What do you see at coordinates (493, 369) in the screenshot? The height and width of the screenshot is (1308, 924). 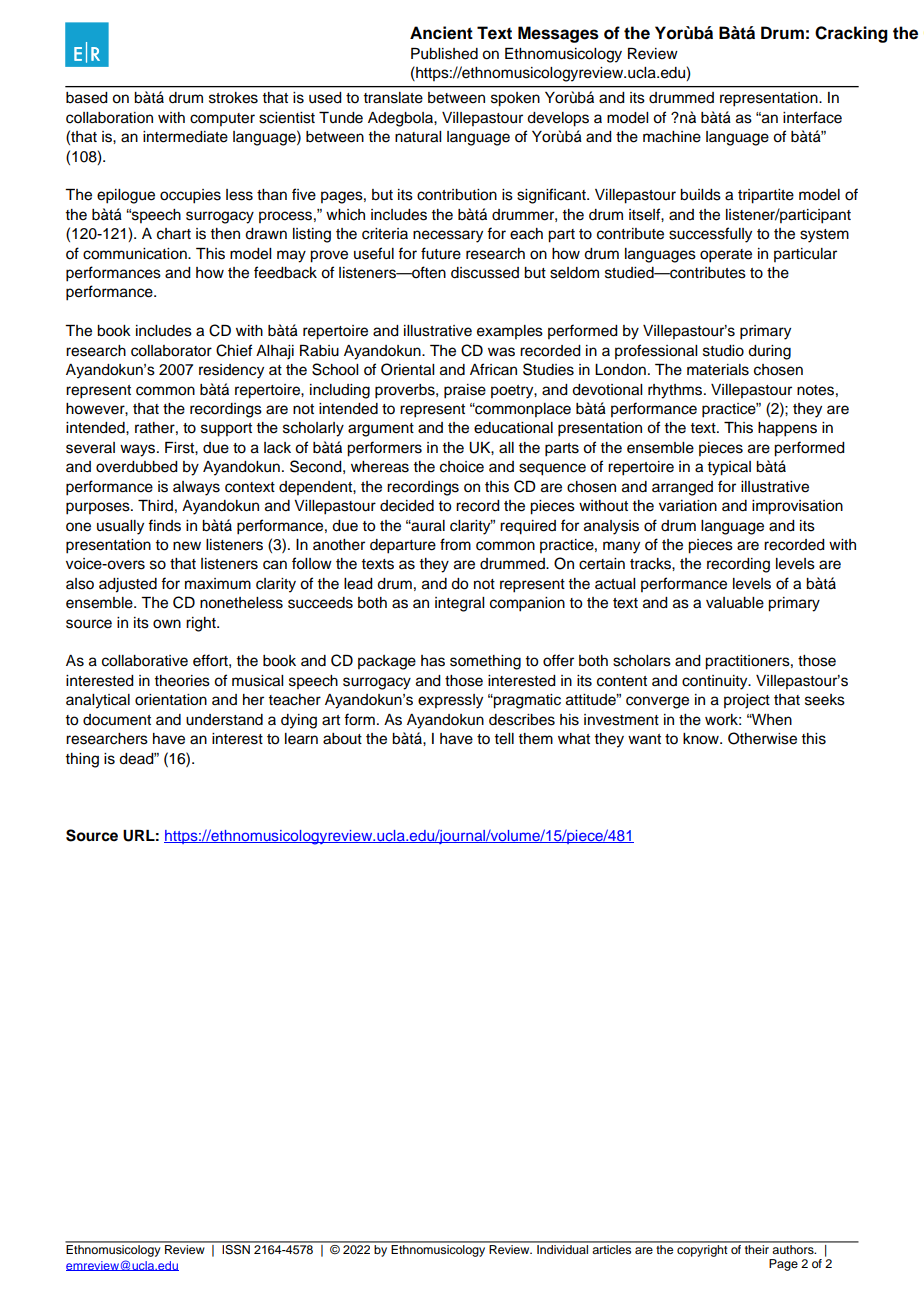 I see `African` at bounding box center [493, 369].
